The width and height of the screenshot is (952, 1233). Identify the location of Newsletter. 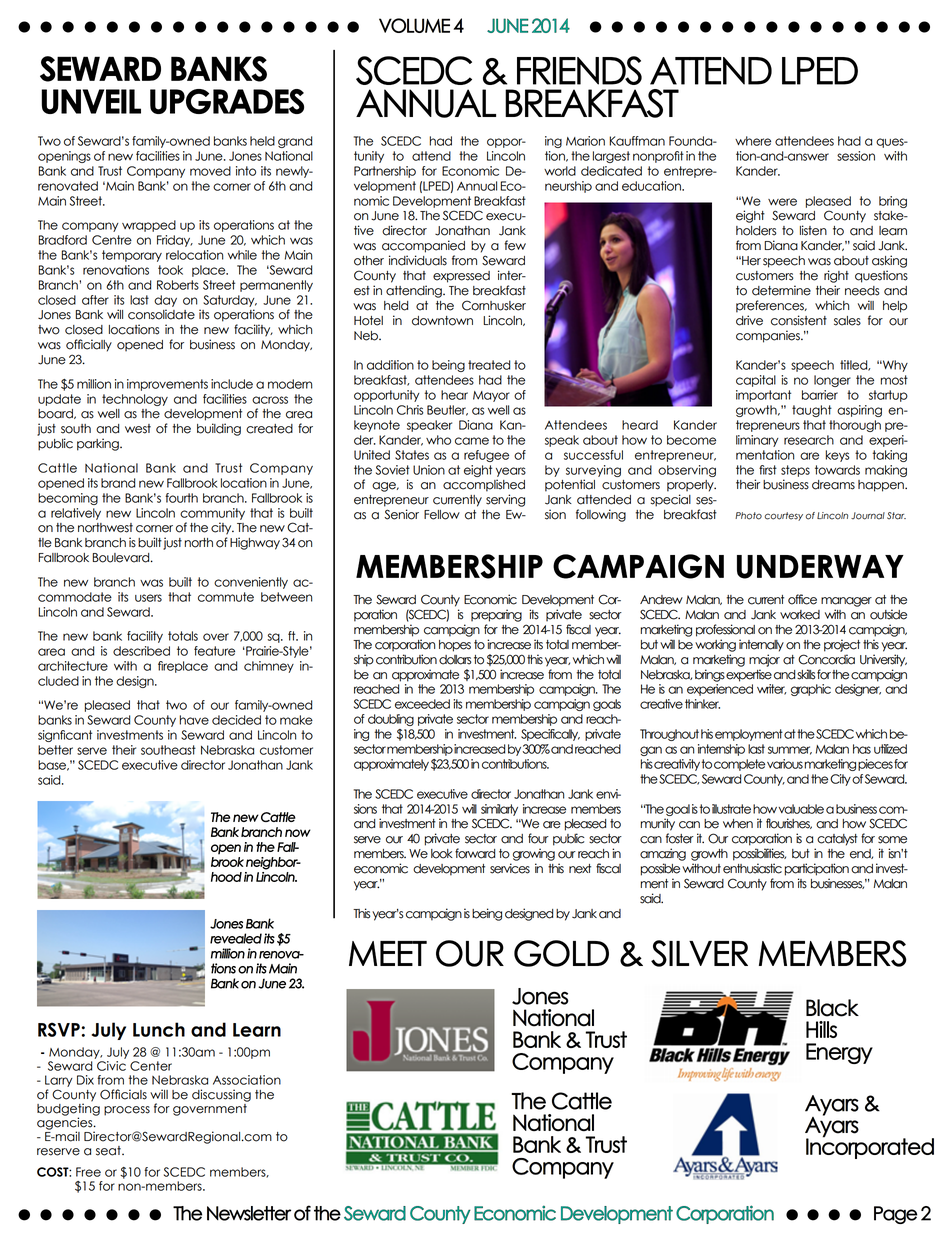
(249, 1213).
